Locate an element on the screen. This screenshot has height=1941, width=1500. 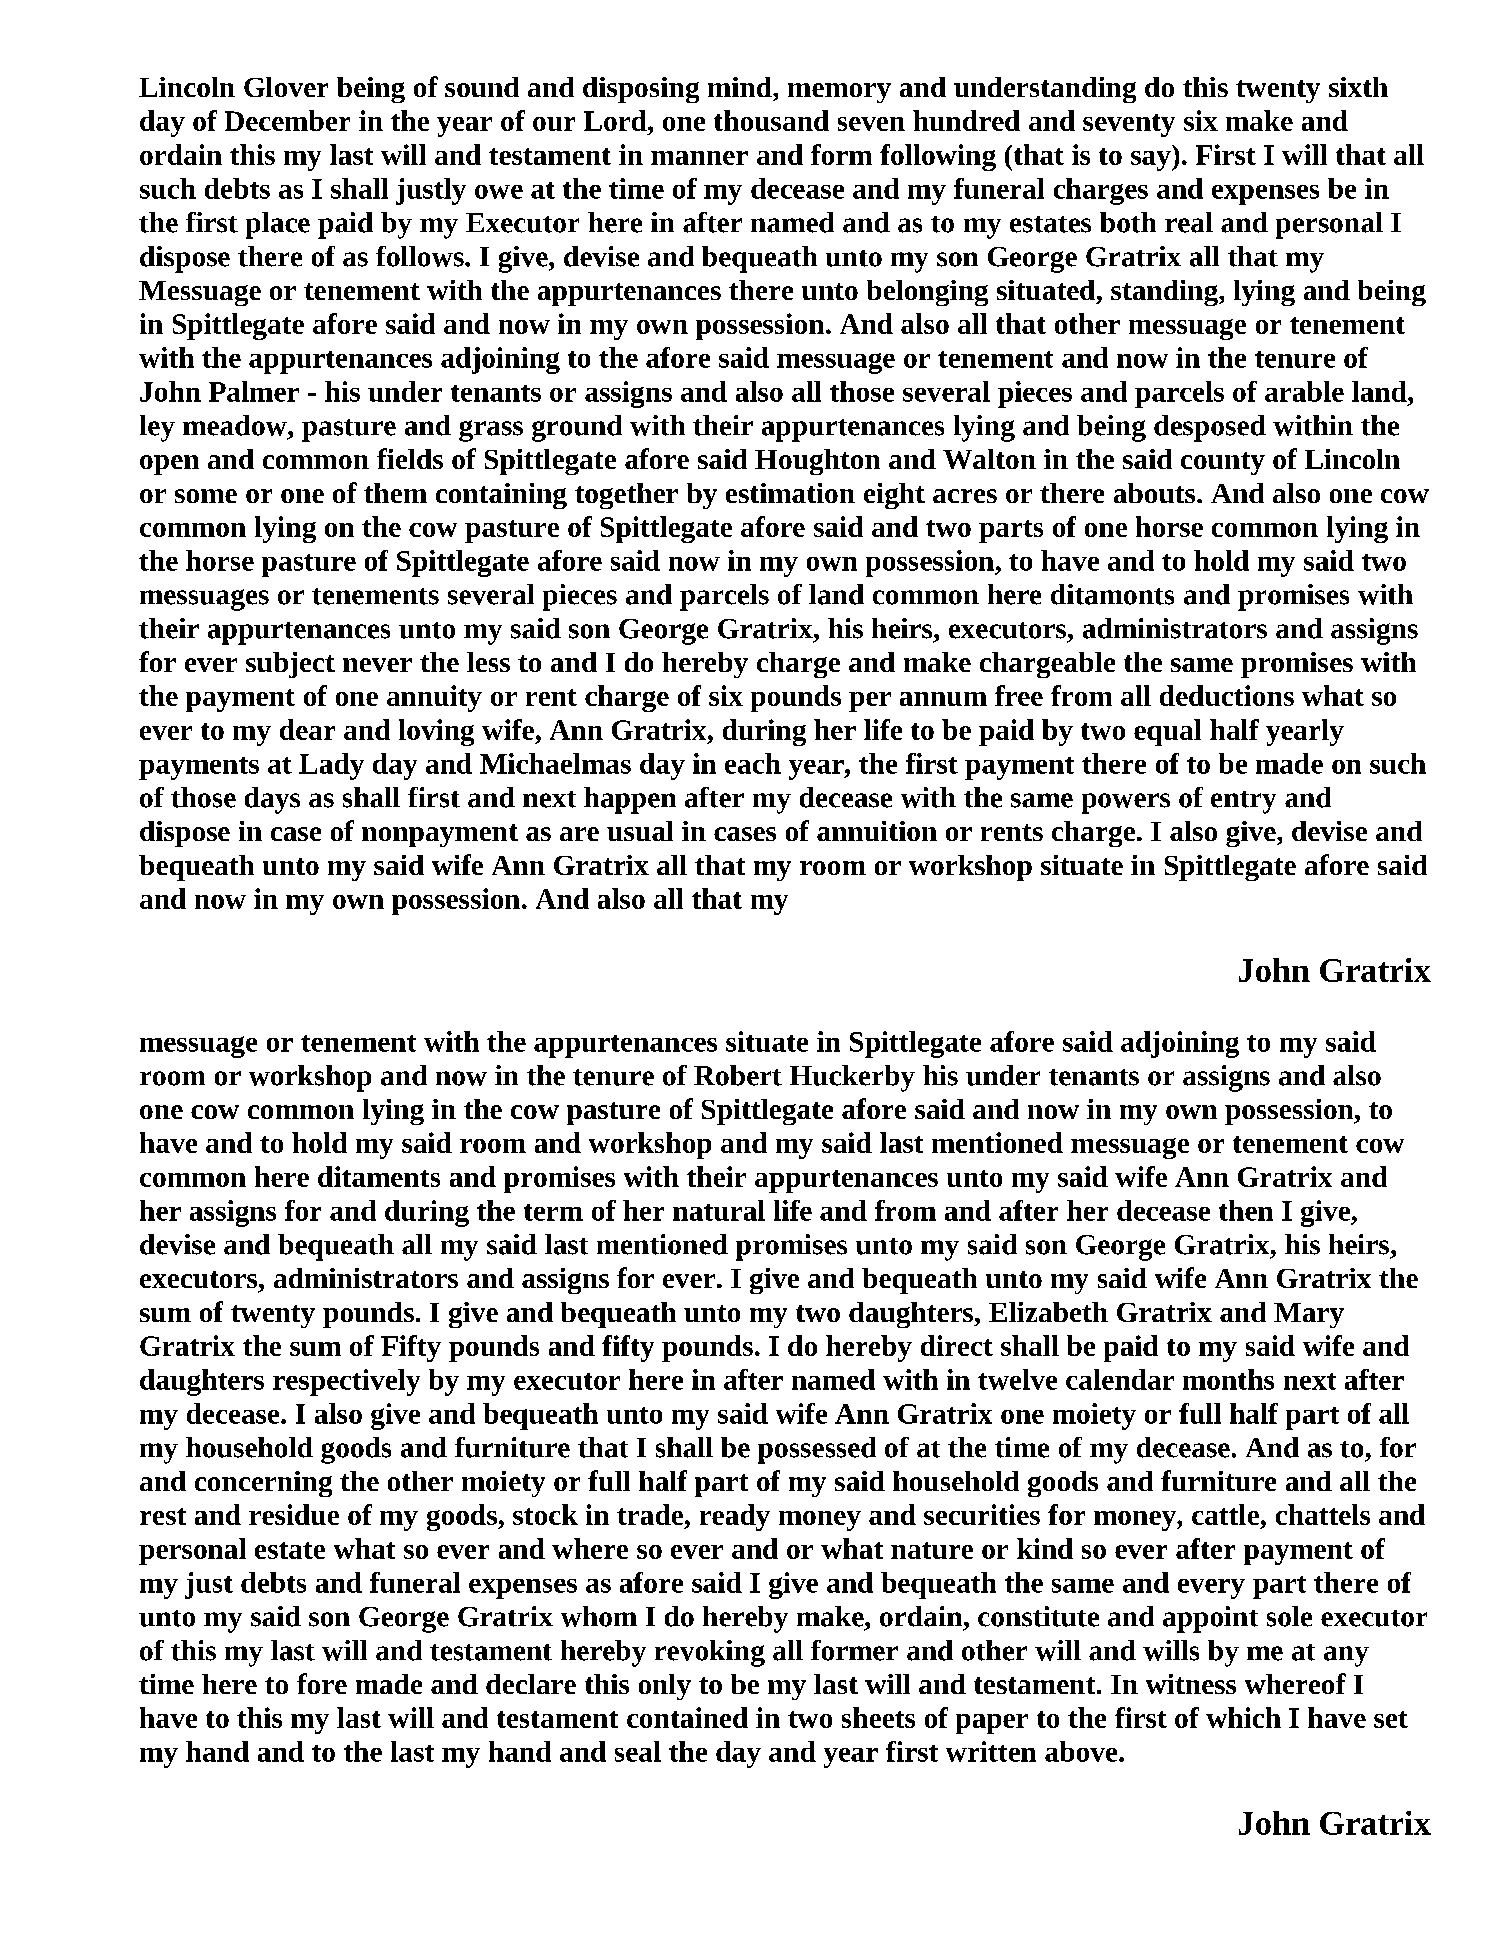
entry is located at coordinates (1243, 802).
